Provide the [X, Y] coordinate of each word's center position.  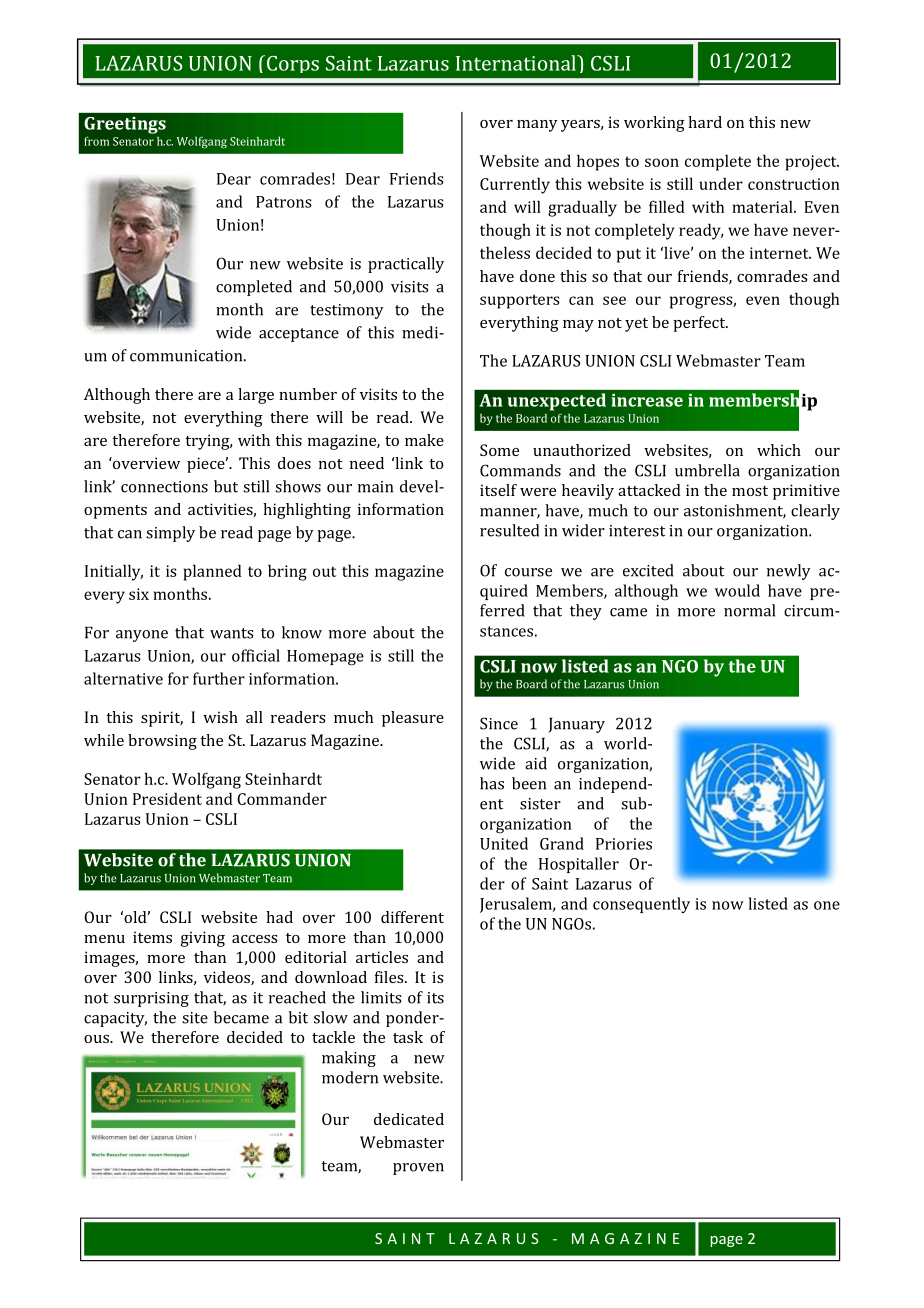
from [96, 141]
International [517, 63]
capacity [115, 1019]
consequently [641, 905]
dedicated [409, 1119]
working [654, 124]
